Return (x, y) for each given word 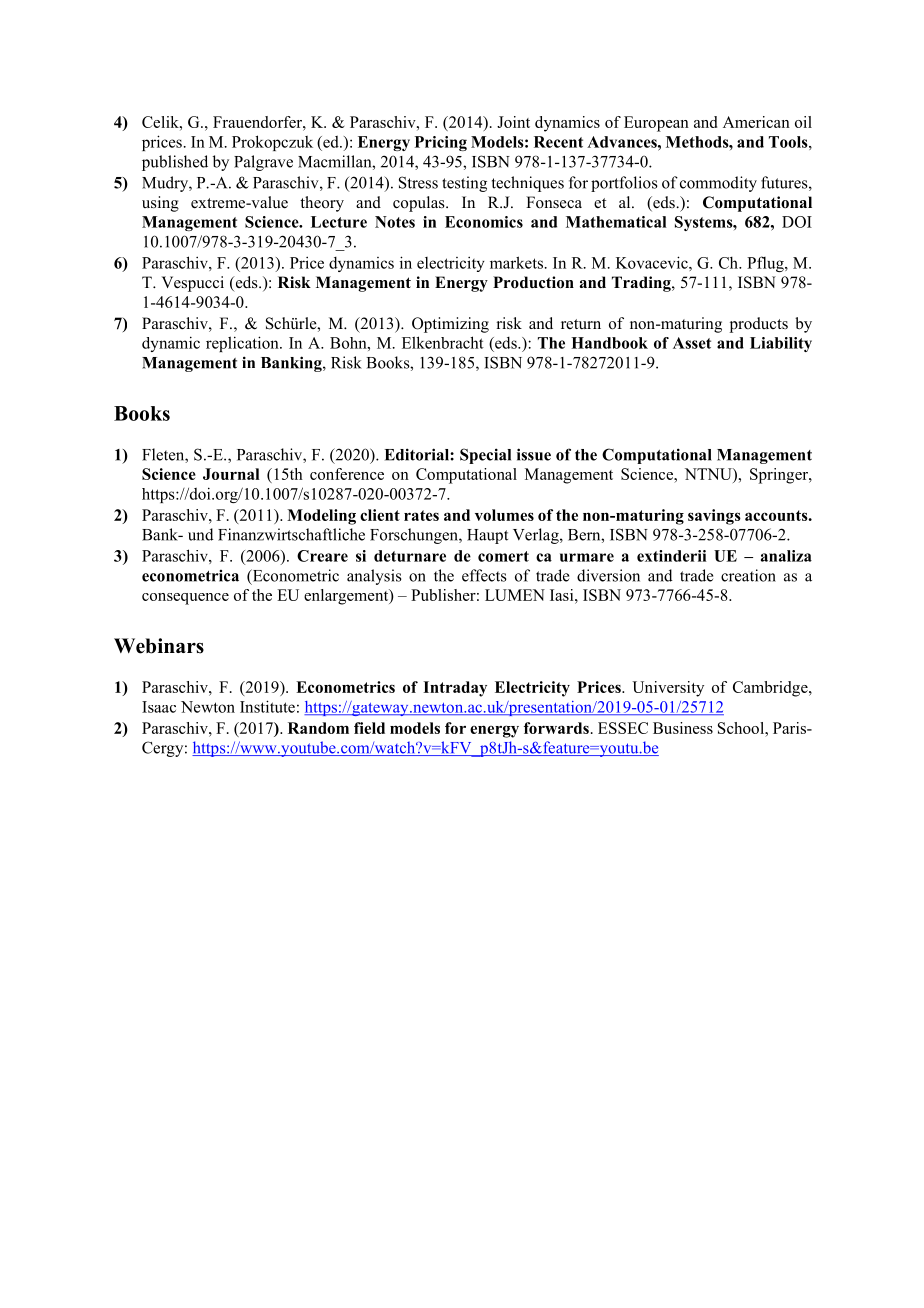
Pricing (441, 143)
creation (748, 575)
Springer (780, 476)
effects (484, 575)
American (756, 122)
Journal (231, 474)
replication (243, 344)
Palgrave (263, 163)
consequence (185, 599)
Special (485, 456)
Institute (267, 706)
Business (683, 728)
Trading (642, 284)
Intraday (455, 689)
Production (533, 282)
